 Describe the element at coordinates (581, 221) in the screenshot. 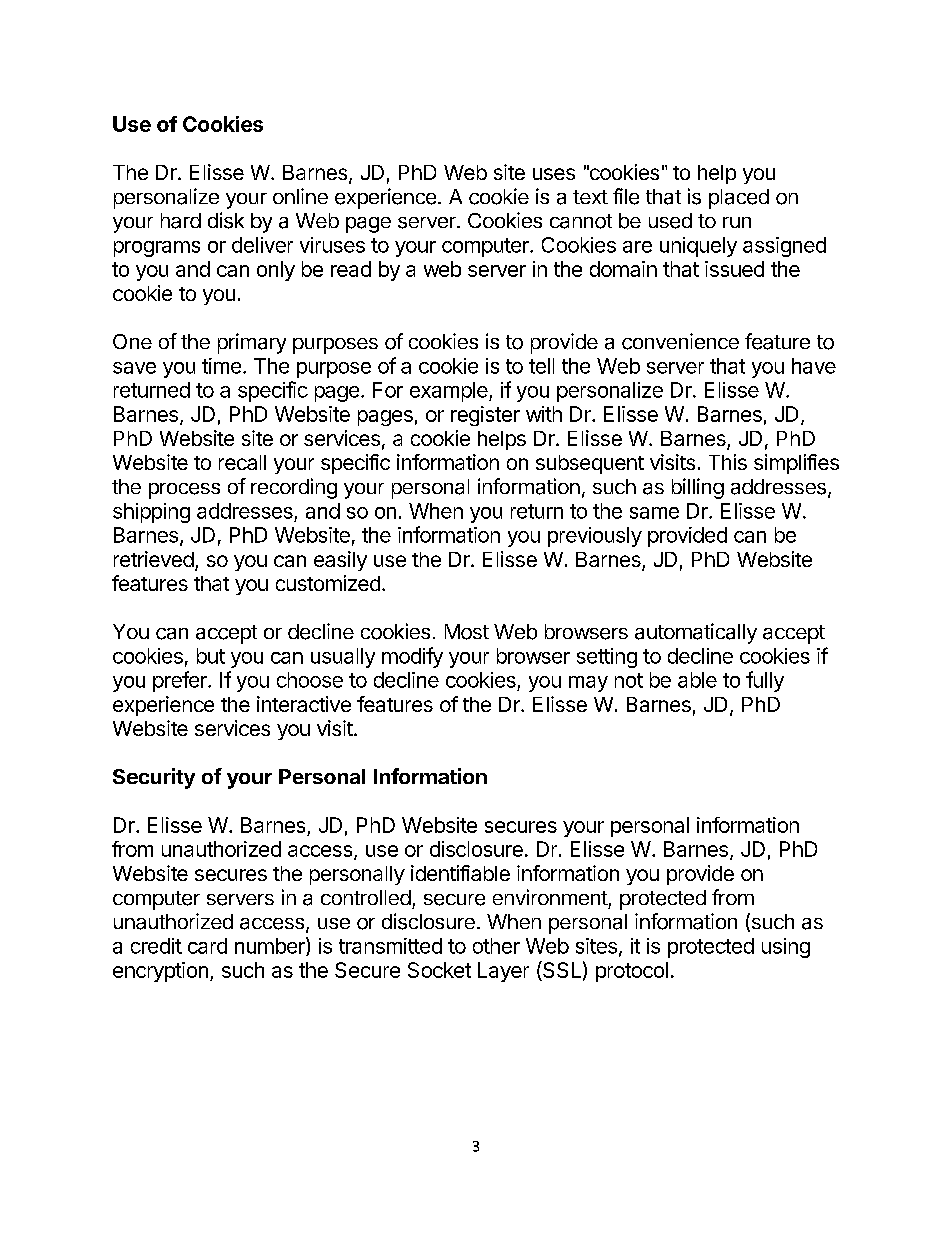

I see `cannot` at that location.
